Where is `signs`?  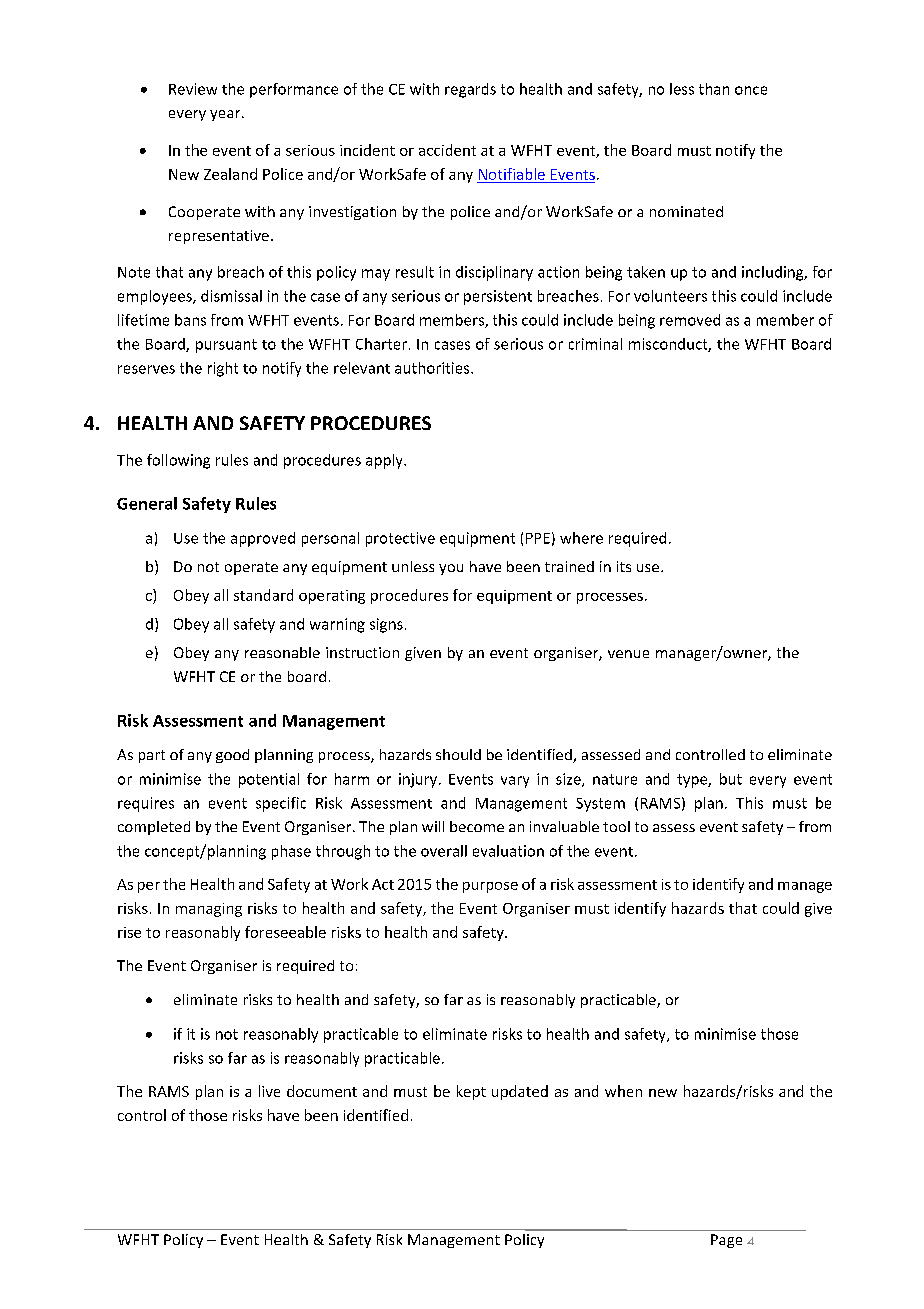
signs is located at coordinates (386, 625).
